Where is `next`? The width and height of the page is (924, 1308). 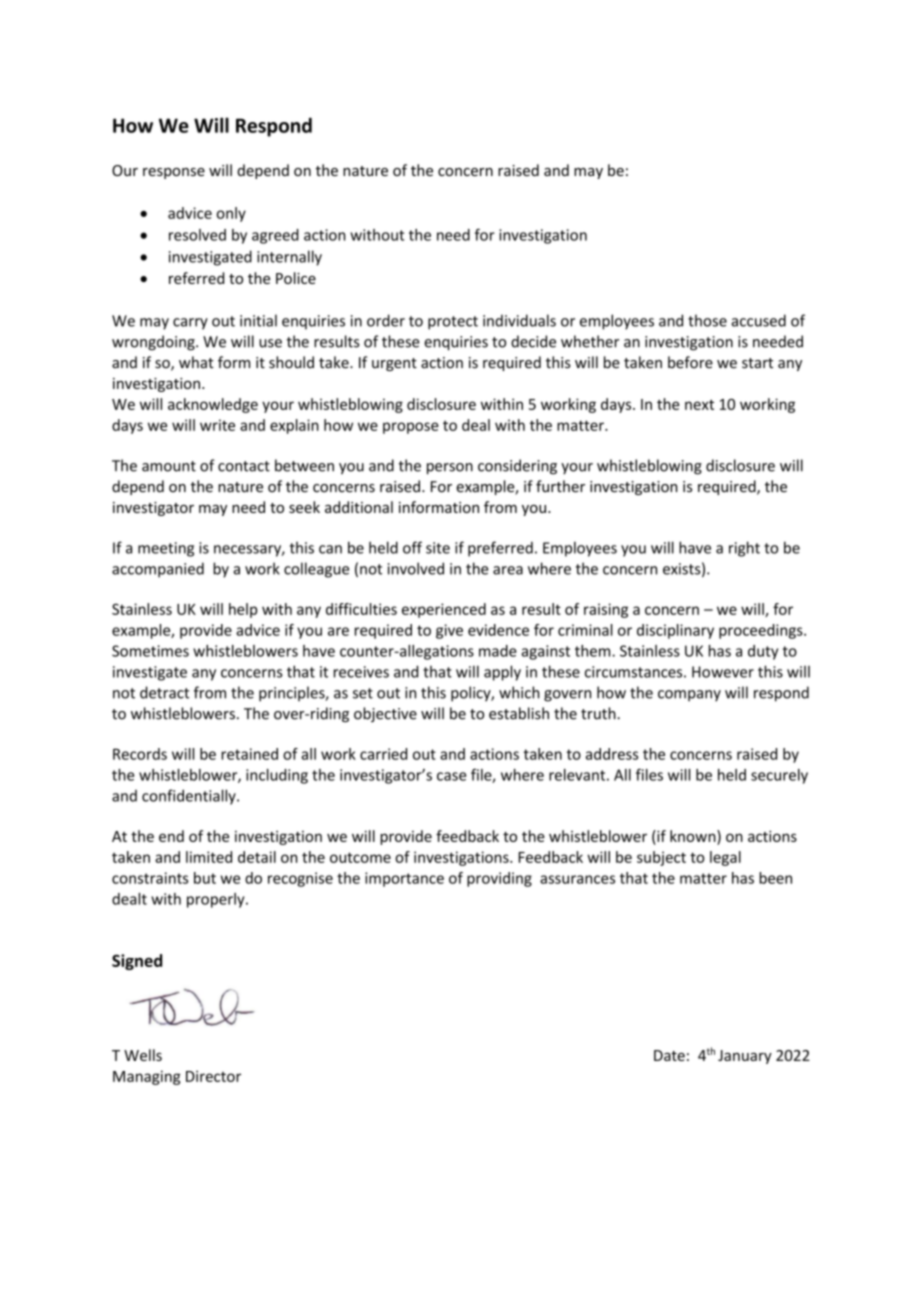 next is located at coordinates (699, 405).
